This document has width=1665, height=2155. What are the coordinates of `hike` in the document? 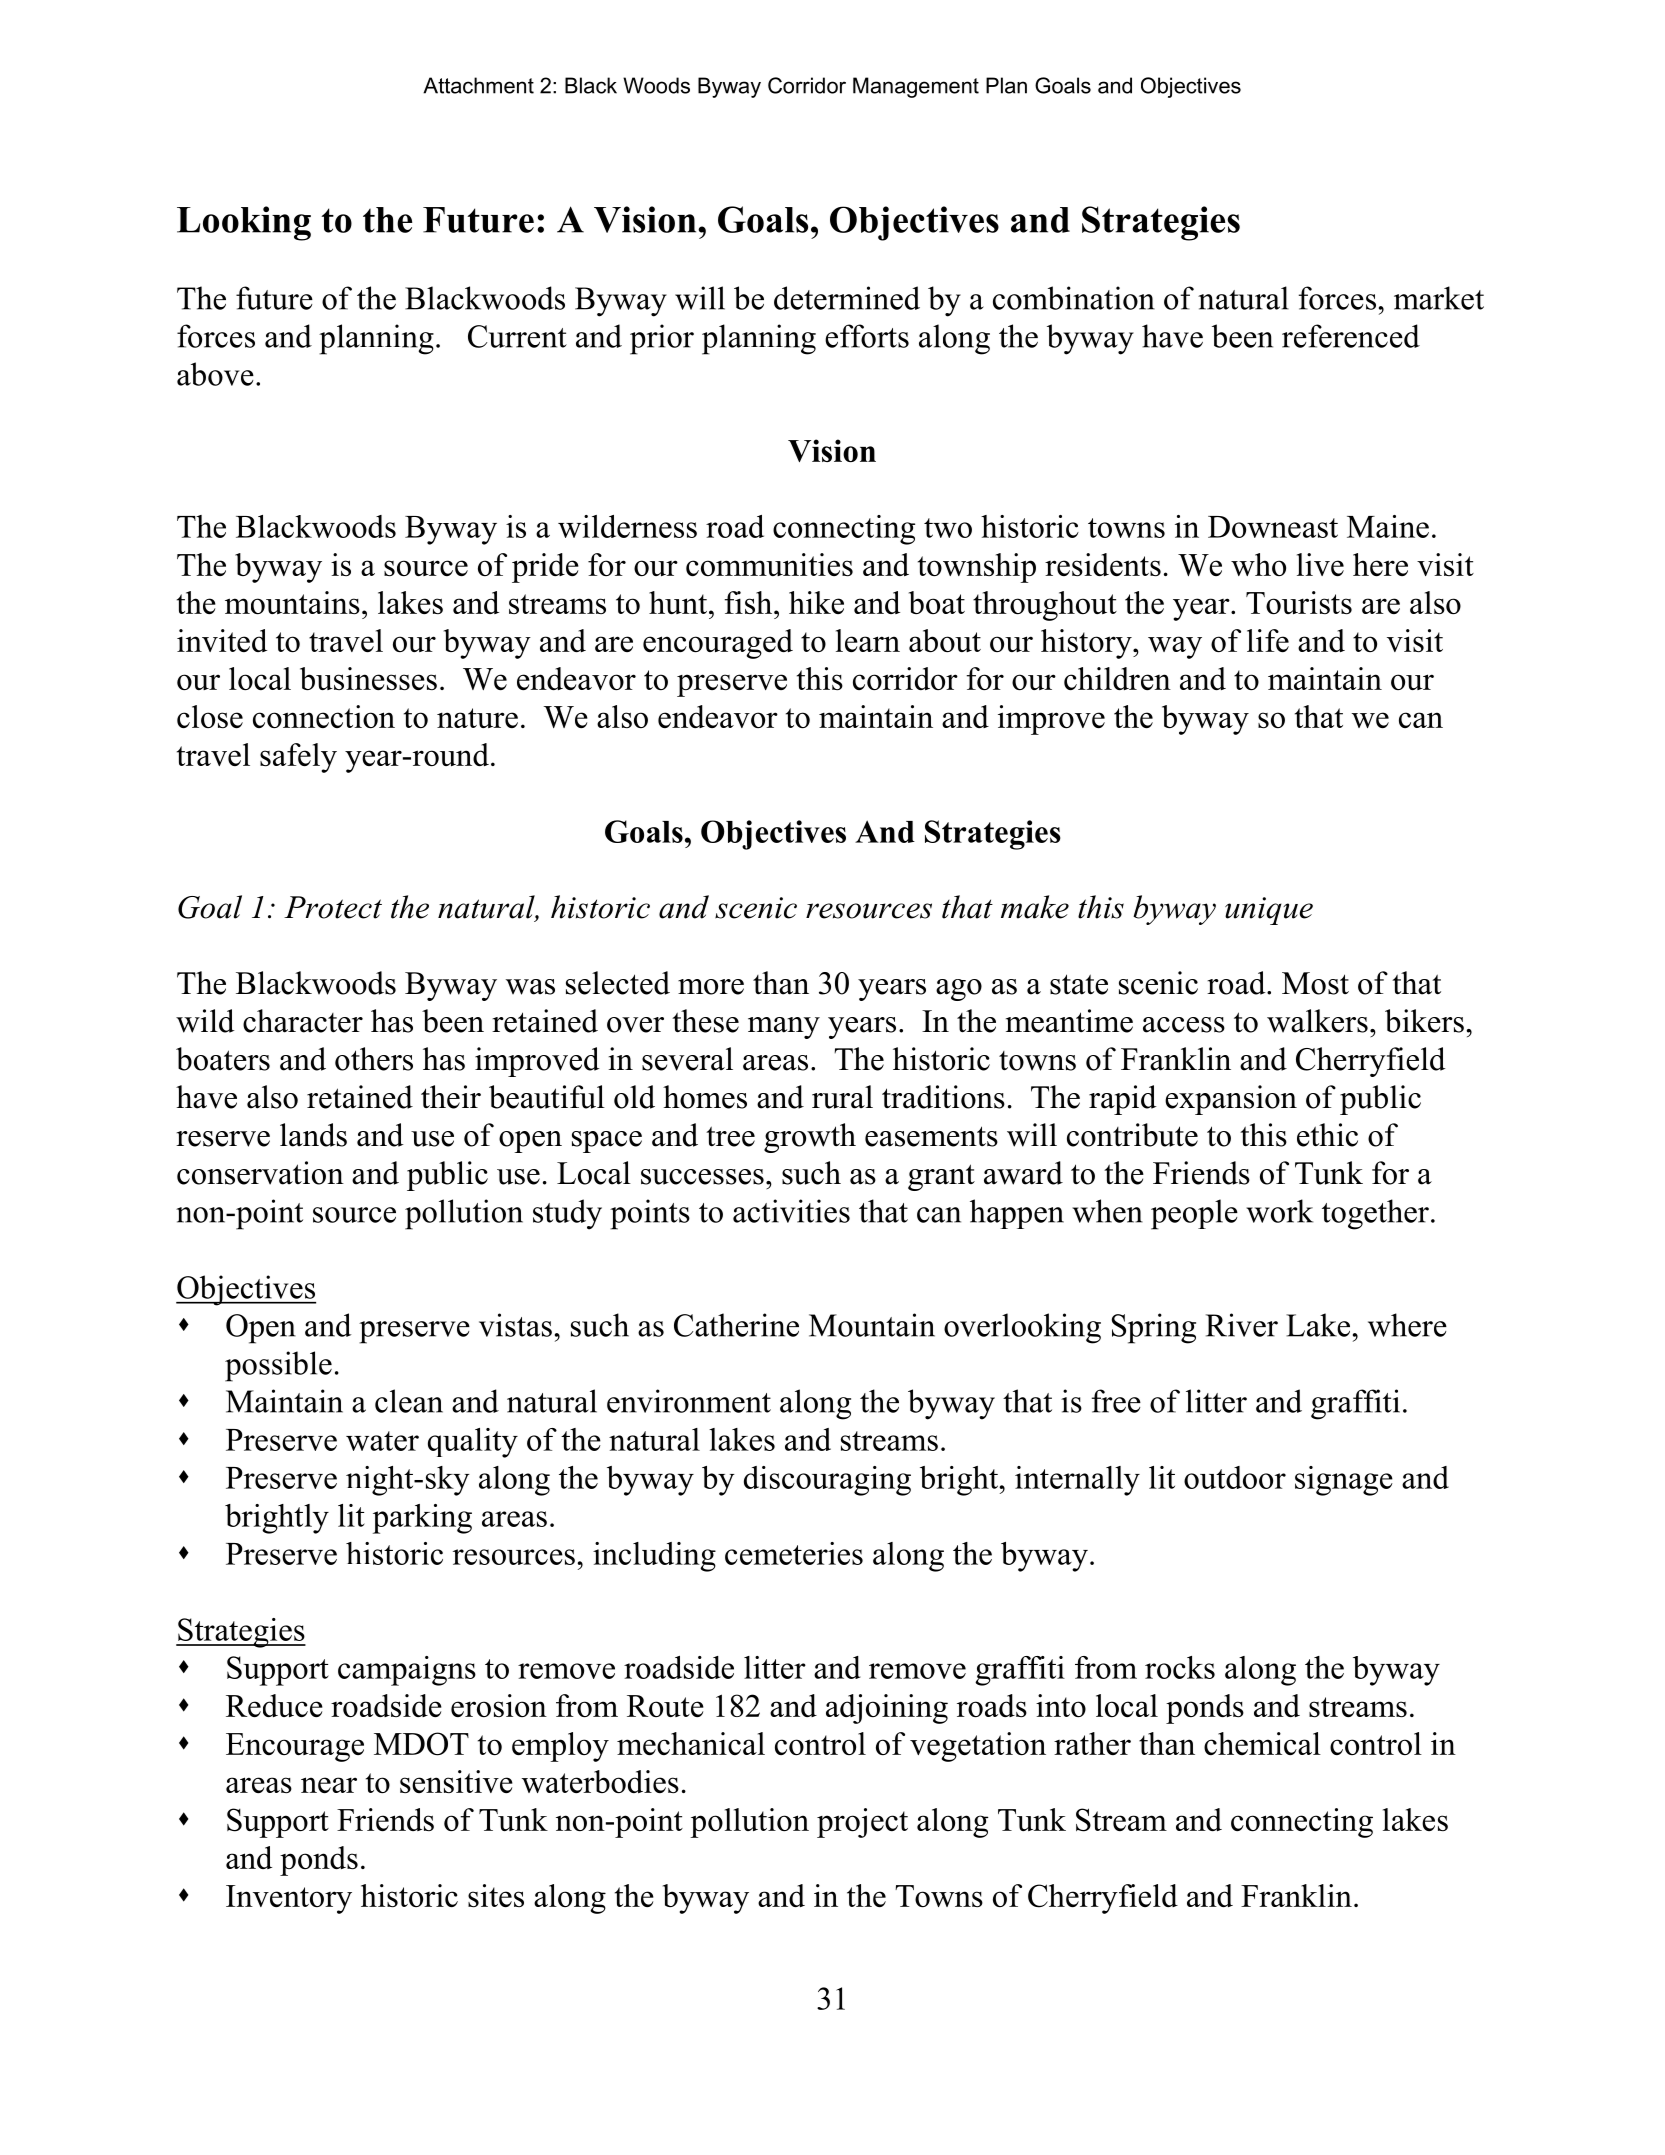 It's located at (816, 602).
